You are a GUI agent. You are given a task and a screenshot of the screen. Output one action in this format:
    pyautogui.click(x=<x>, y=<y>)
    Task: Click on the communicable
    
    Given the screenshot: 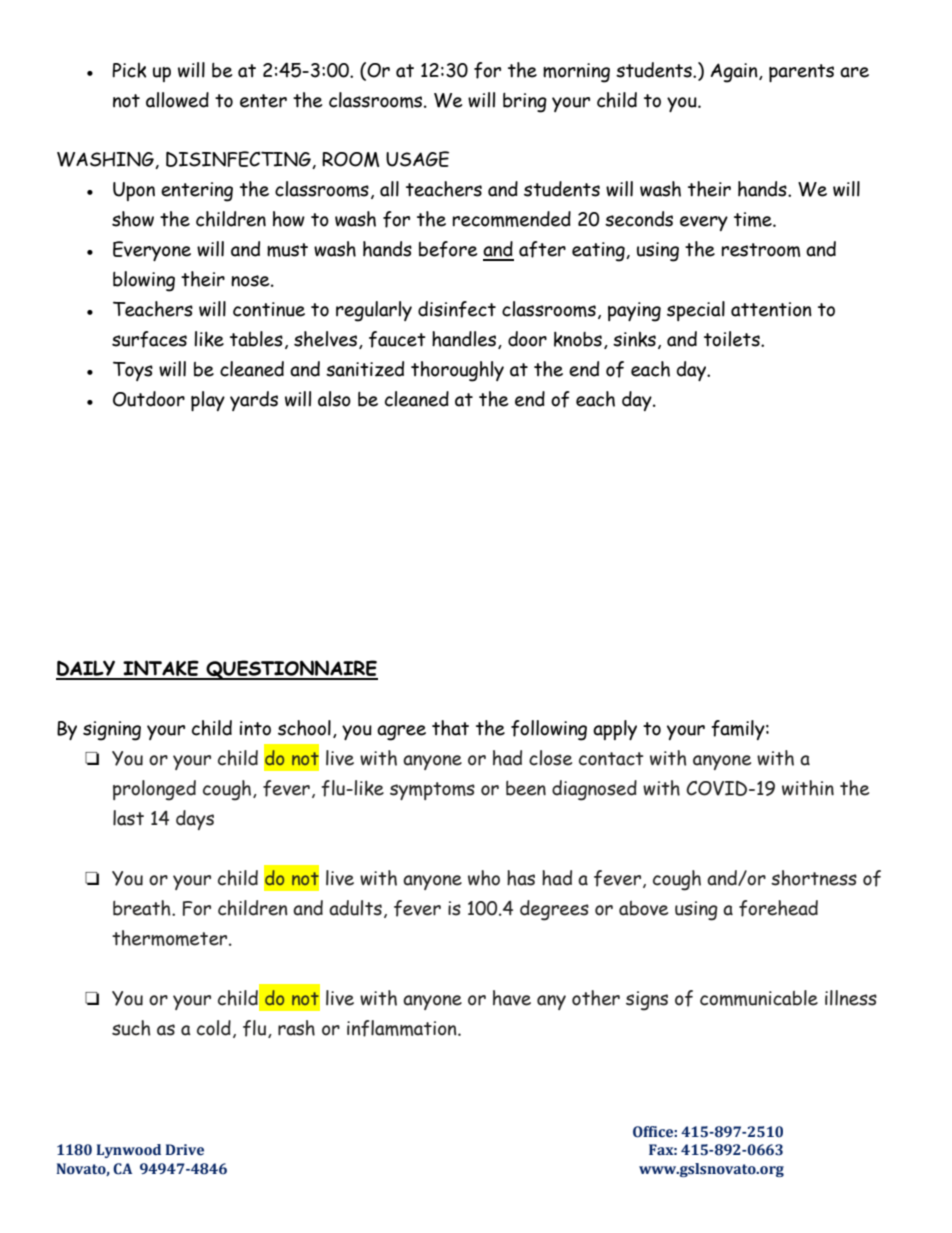 What is the action you would take?
    pyautogui.click(x=759, y=998)
